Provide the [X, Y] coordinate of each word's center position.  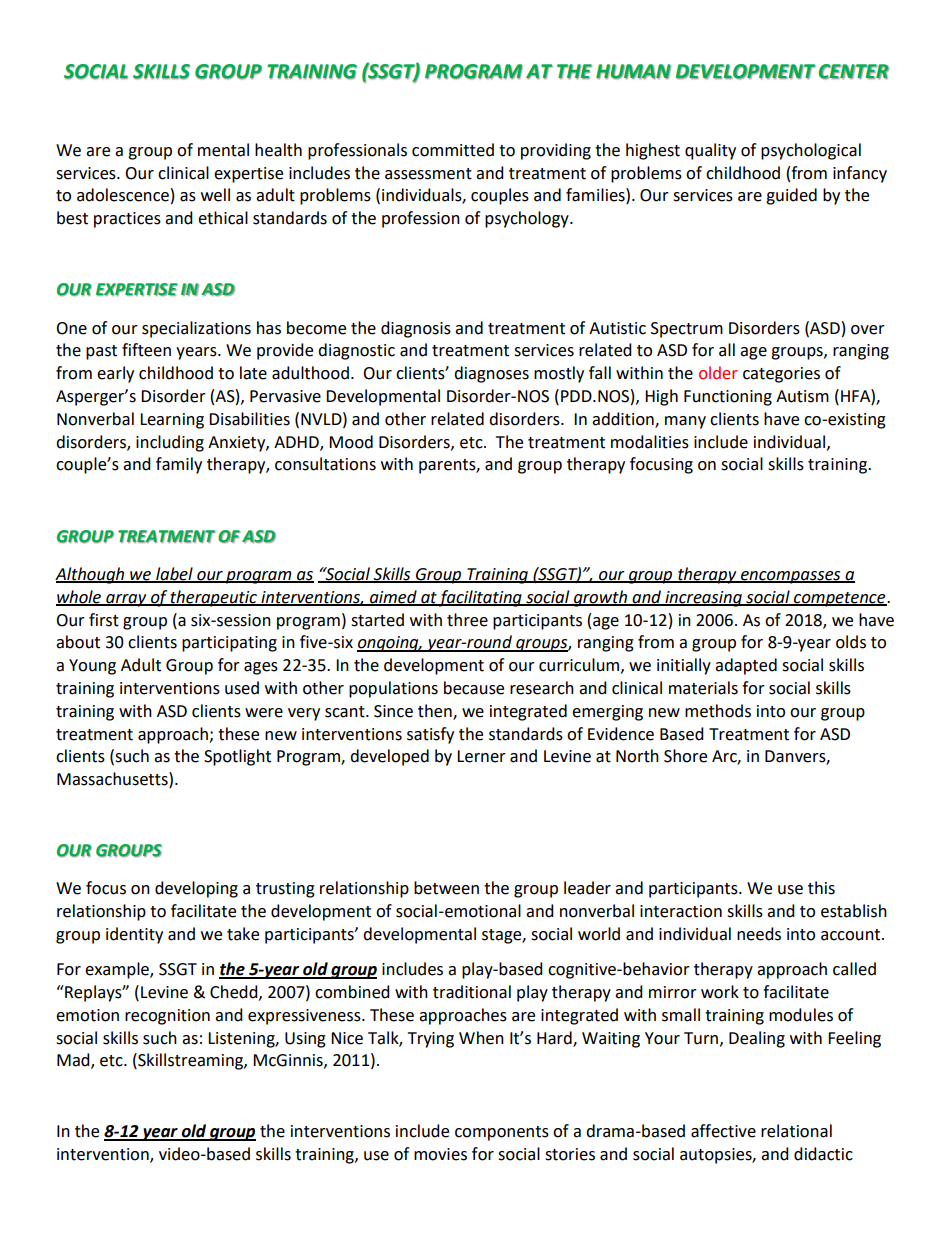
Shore [685, 756]
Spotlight [237, 757]
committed [453, 150]
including [170, 443]
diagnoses [491, 374]
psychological [811, 151]
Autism [802, 396]
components [502, 1133]
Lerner [481, 756]
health [278, 150]
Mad [74, 1061]
